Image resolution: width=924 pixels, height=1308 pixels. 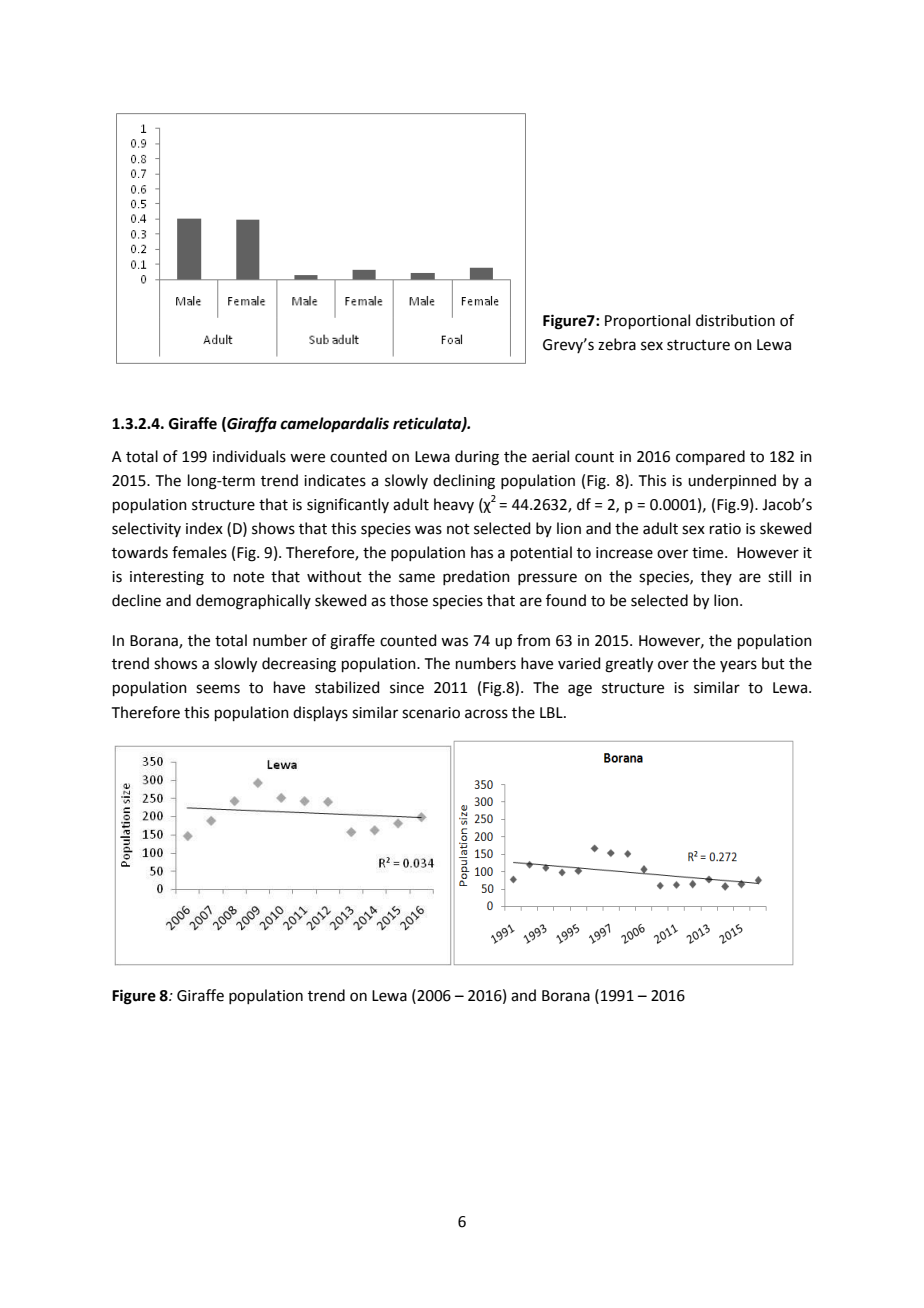 What do you see at coordinates (725, 529) in the screenshot?
I see `ratio` at bounding box center [725, 529].
